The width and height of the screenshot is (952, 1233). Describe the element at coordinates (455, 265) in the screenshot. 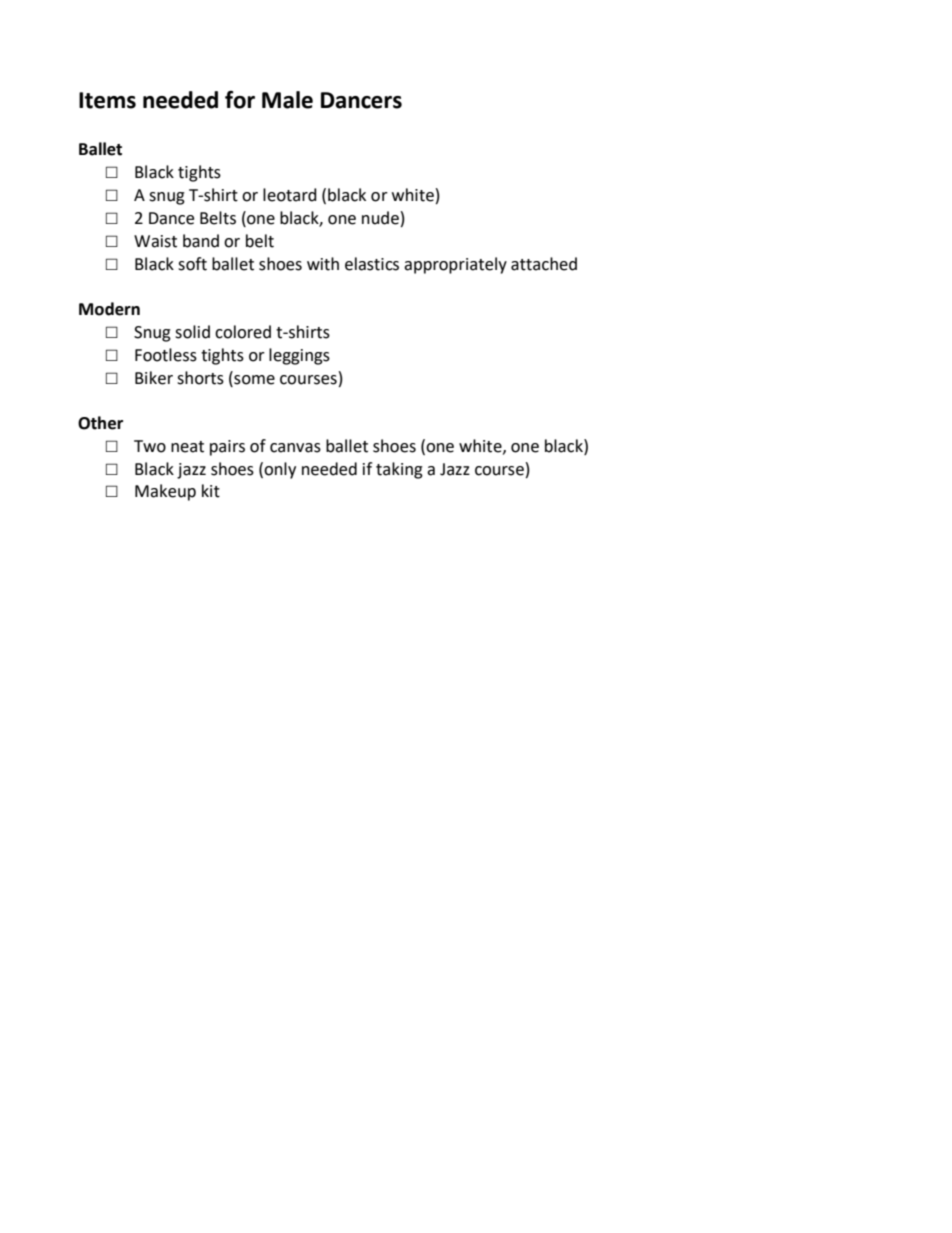

I see `appropriately` at that location.
